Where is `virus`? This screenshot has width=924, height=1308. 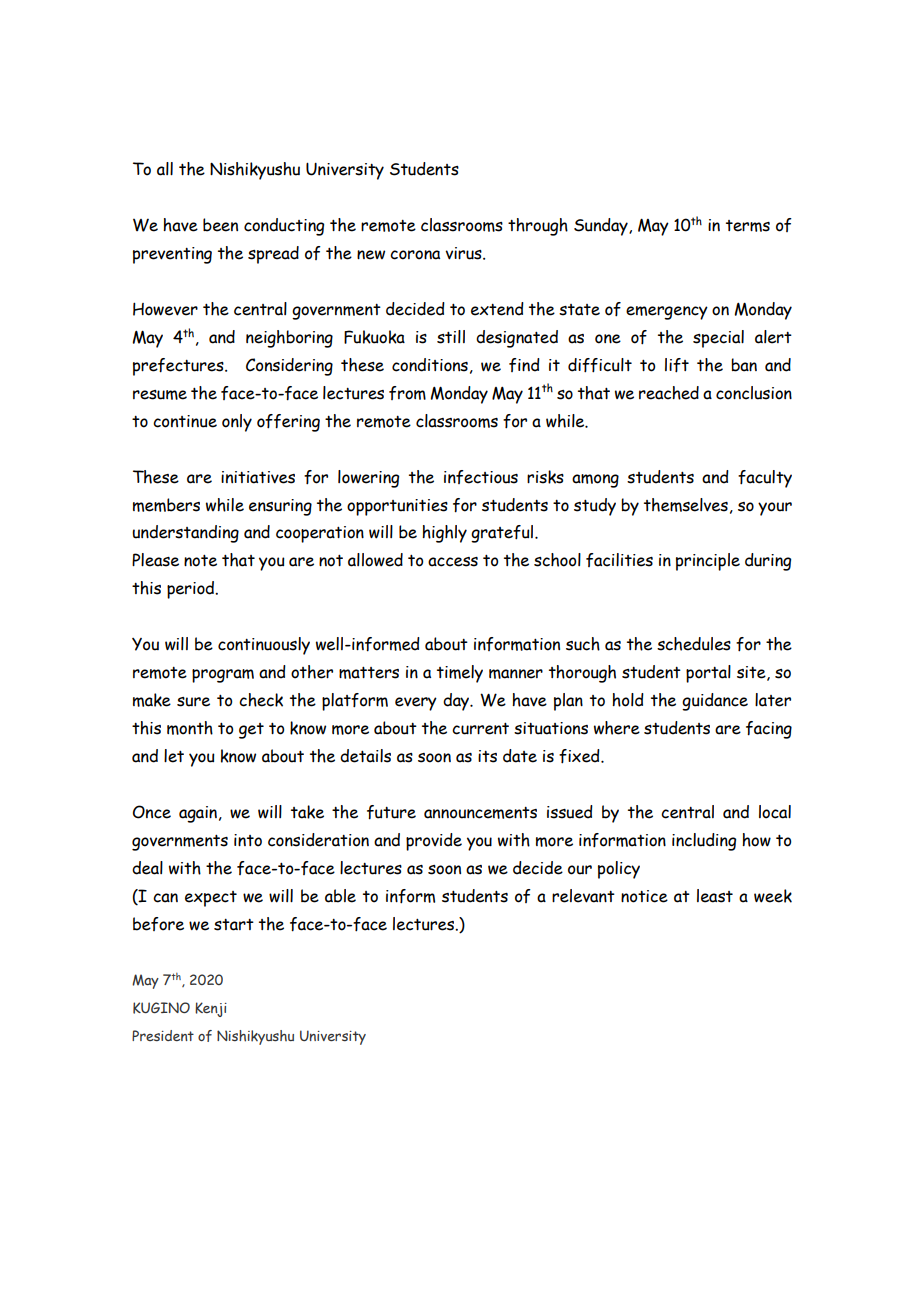
virus is located at coordinates (464, 253).
